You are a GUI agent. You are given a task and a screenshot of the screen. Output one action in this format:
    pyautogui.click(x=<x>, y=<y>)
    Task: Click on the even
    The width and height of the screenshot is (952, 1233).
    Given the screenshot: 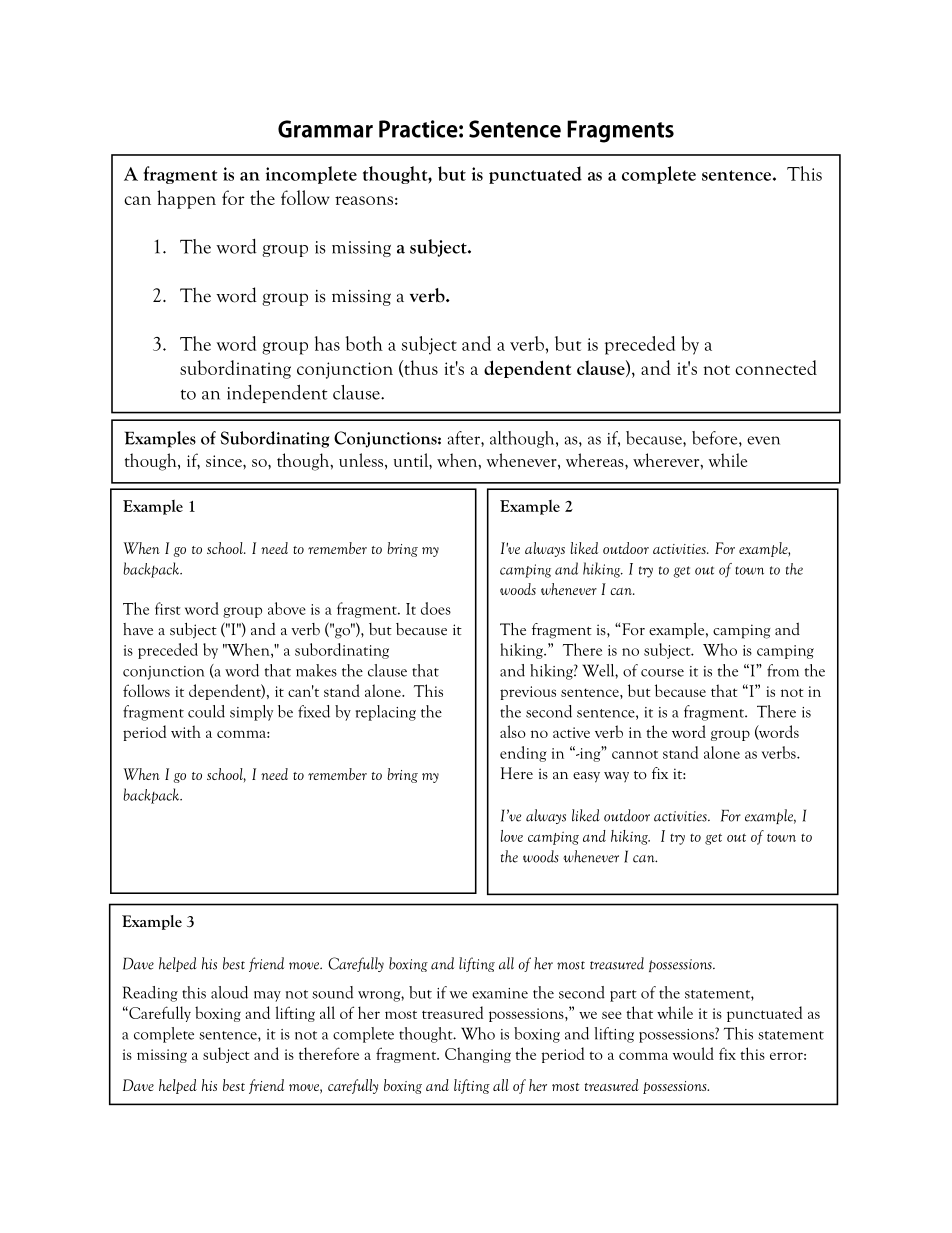 What is the action you would take?
    pyautogui.click(x=763, y=440)
